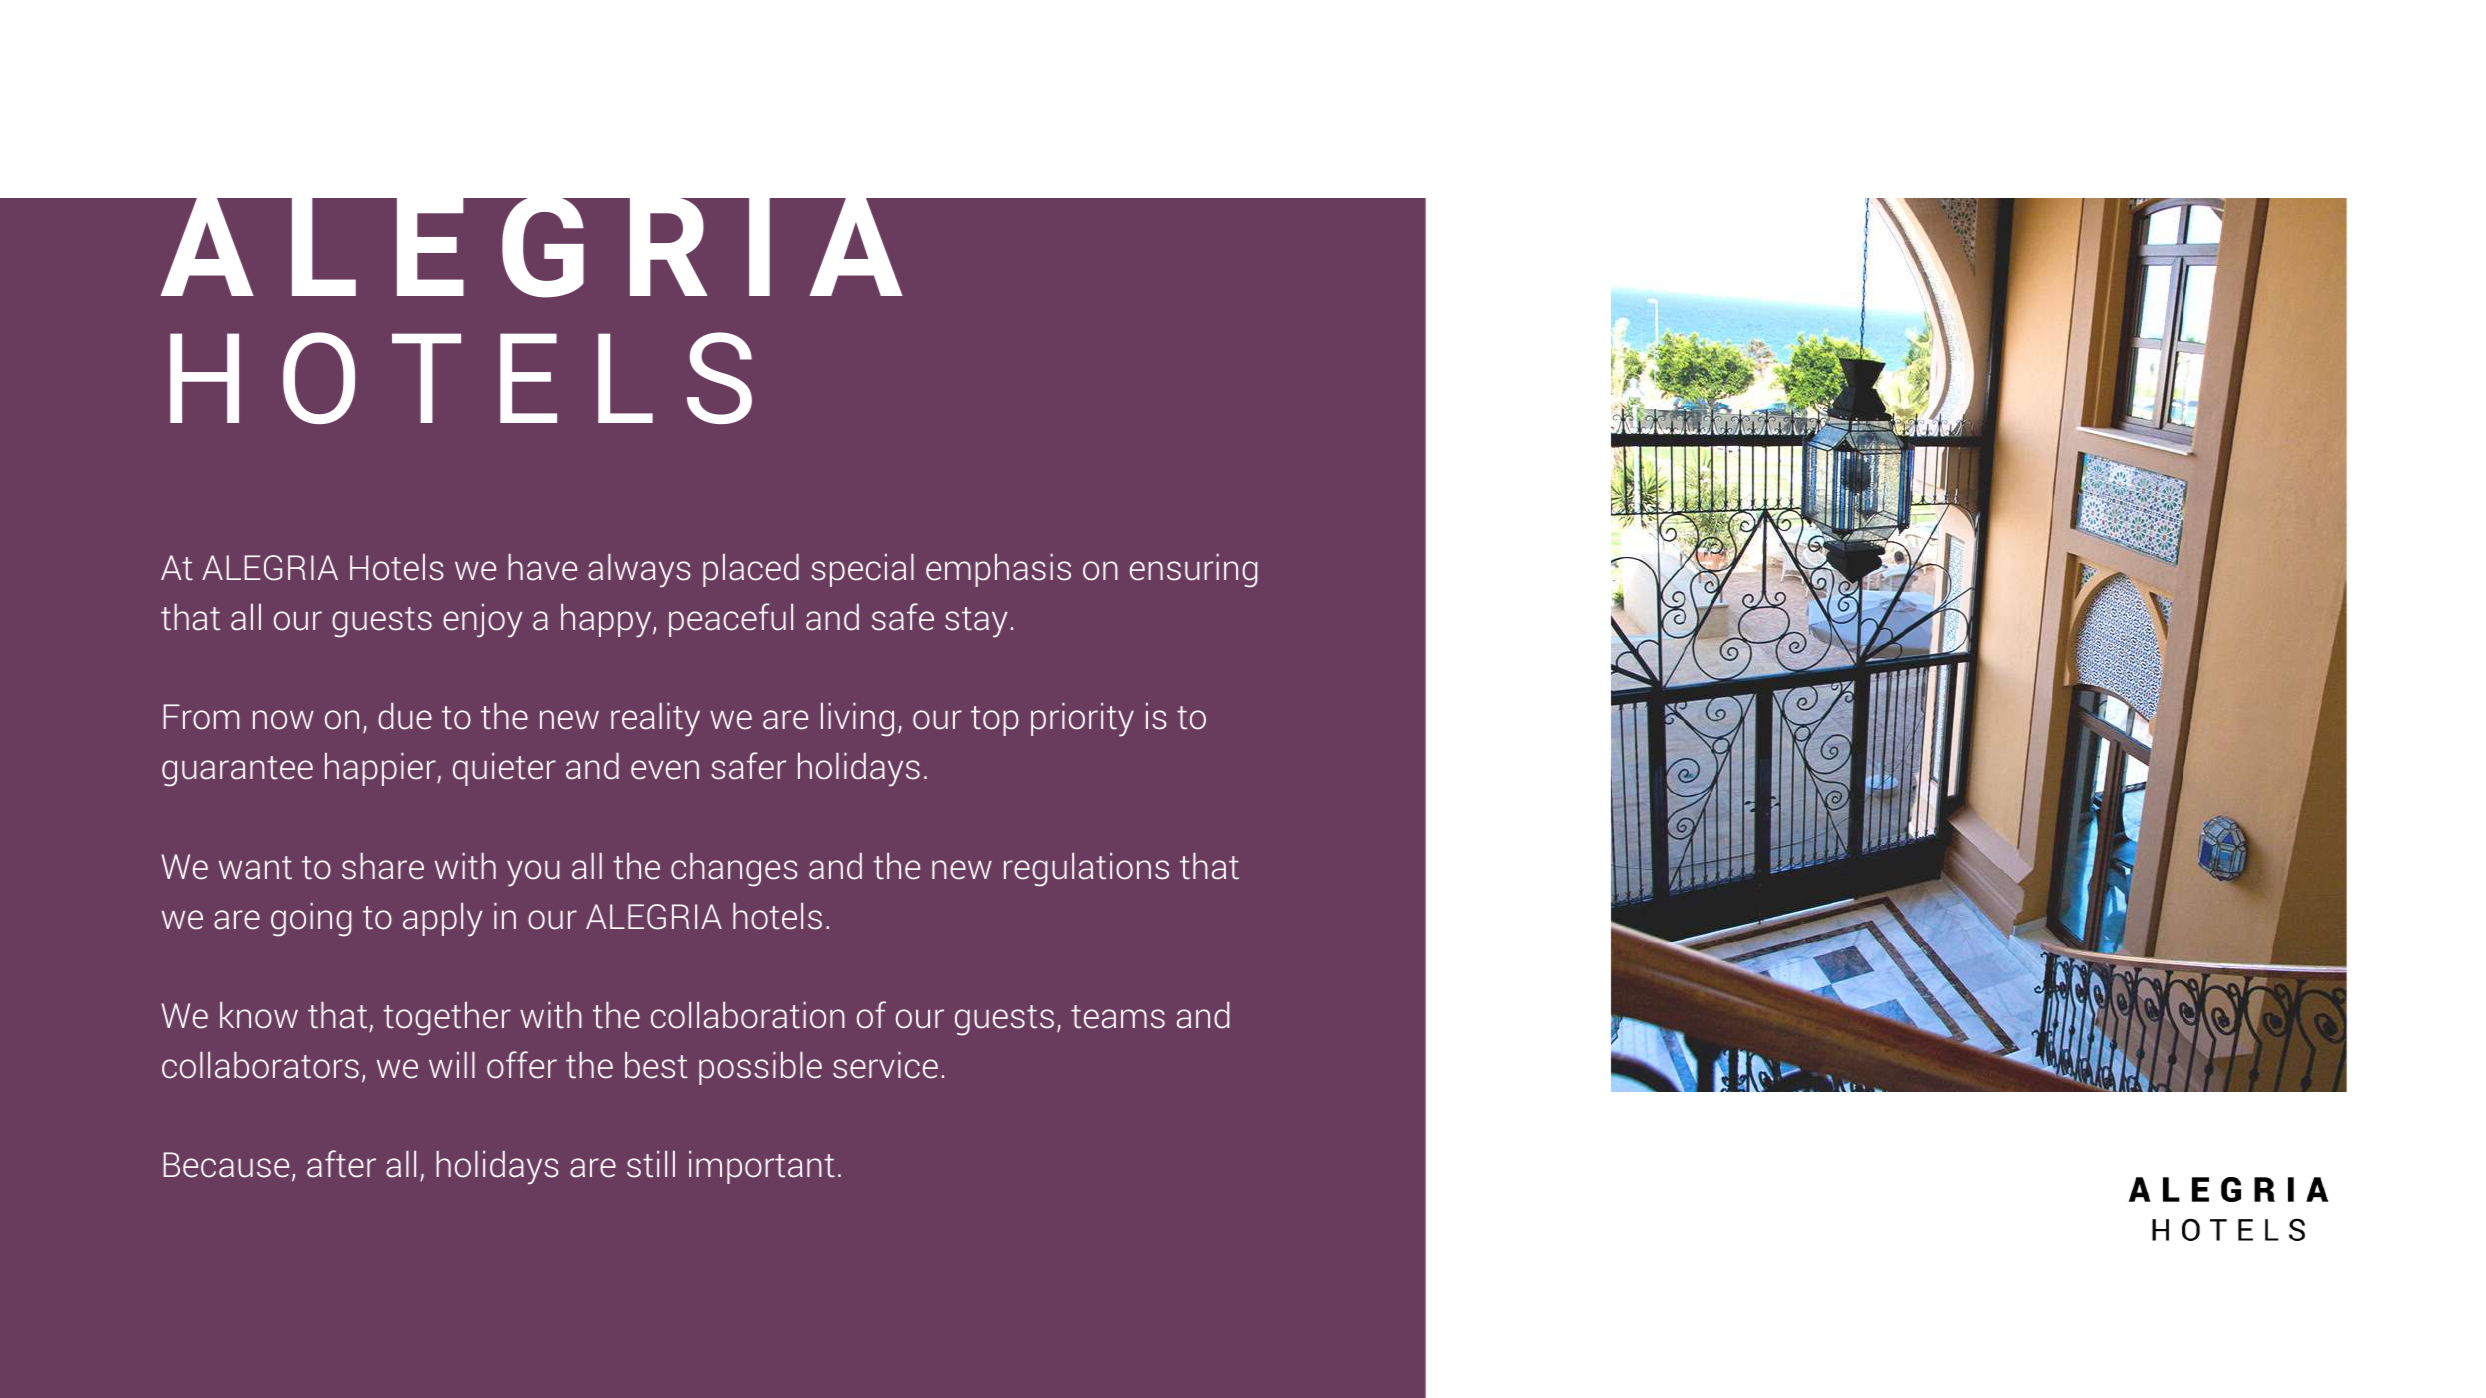 Image resolution: width=2486 pixels, height=1398 pixels. What do you see at coordinates (762, 1167) in the screenshot?
I see `important` at bounding box center [762, 1167].
